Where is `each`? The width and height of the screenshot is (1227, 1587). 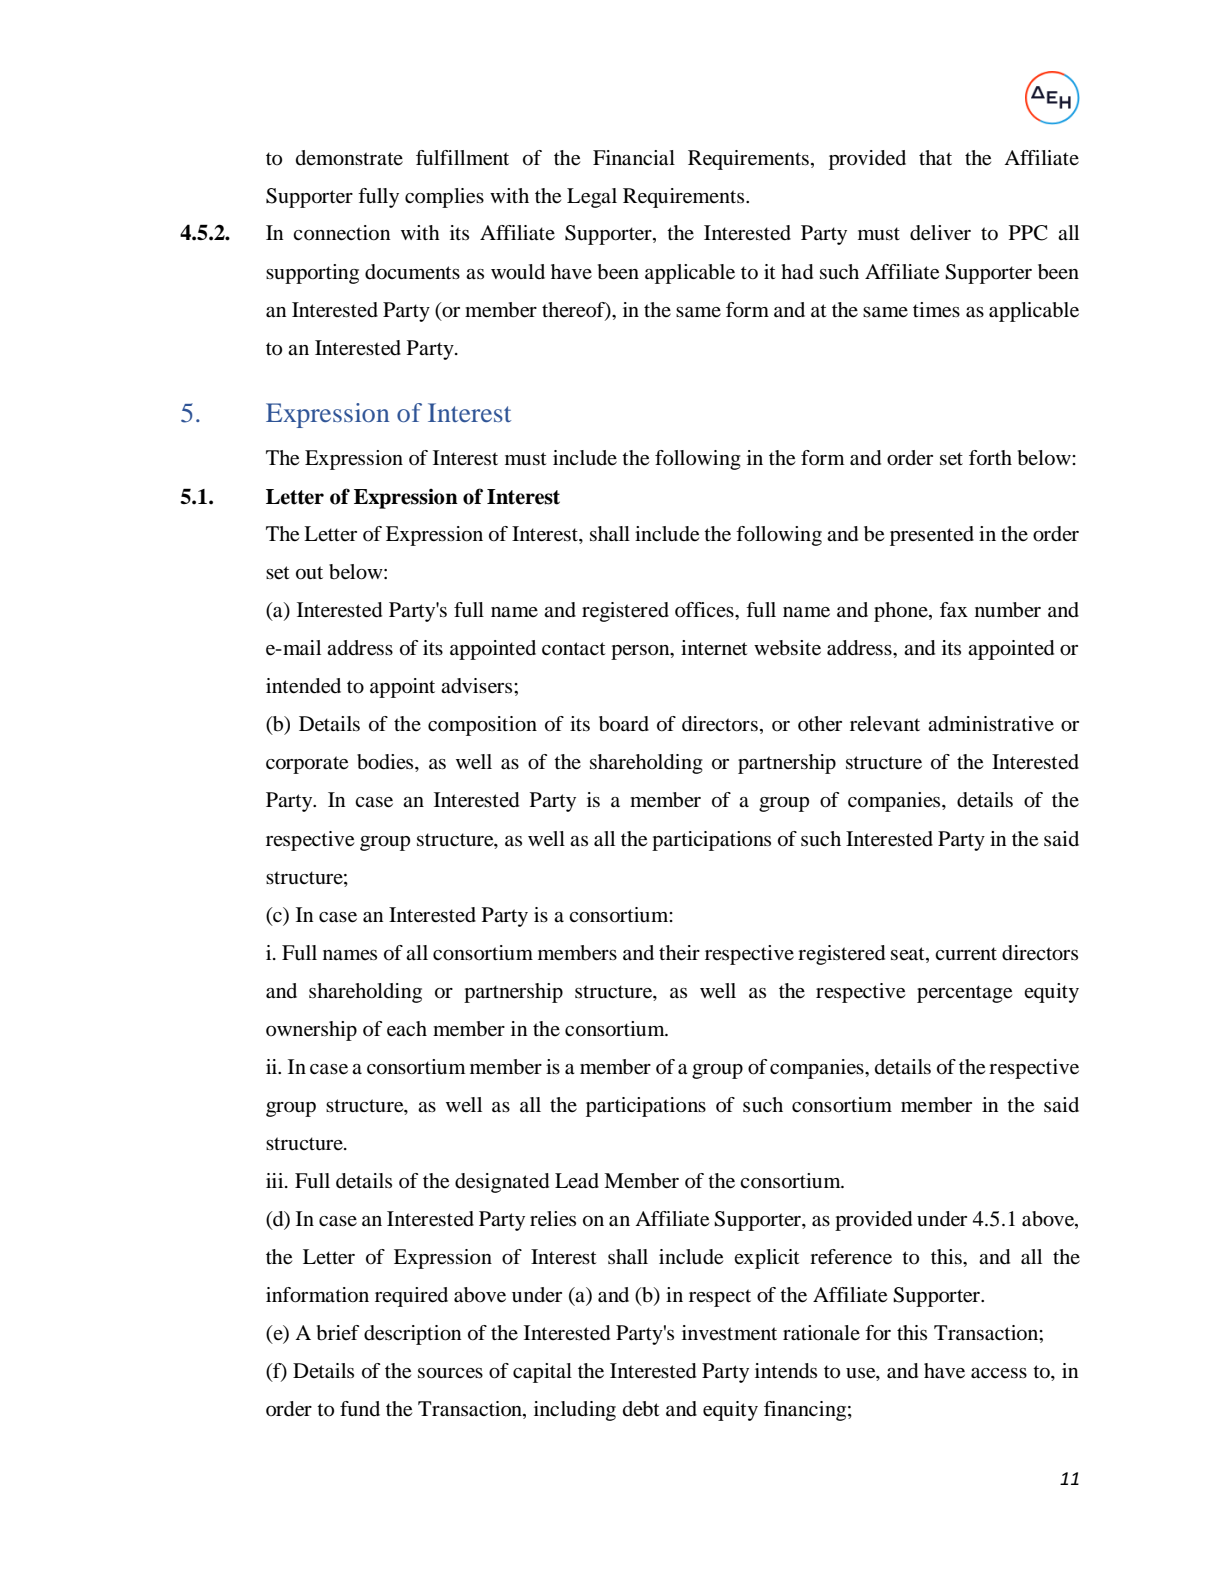
each is located at coordinates (407, 1029).
